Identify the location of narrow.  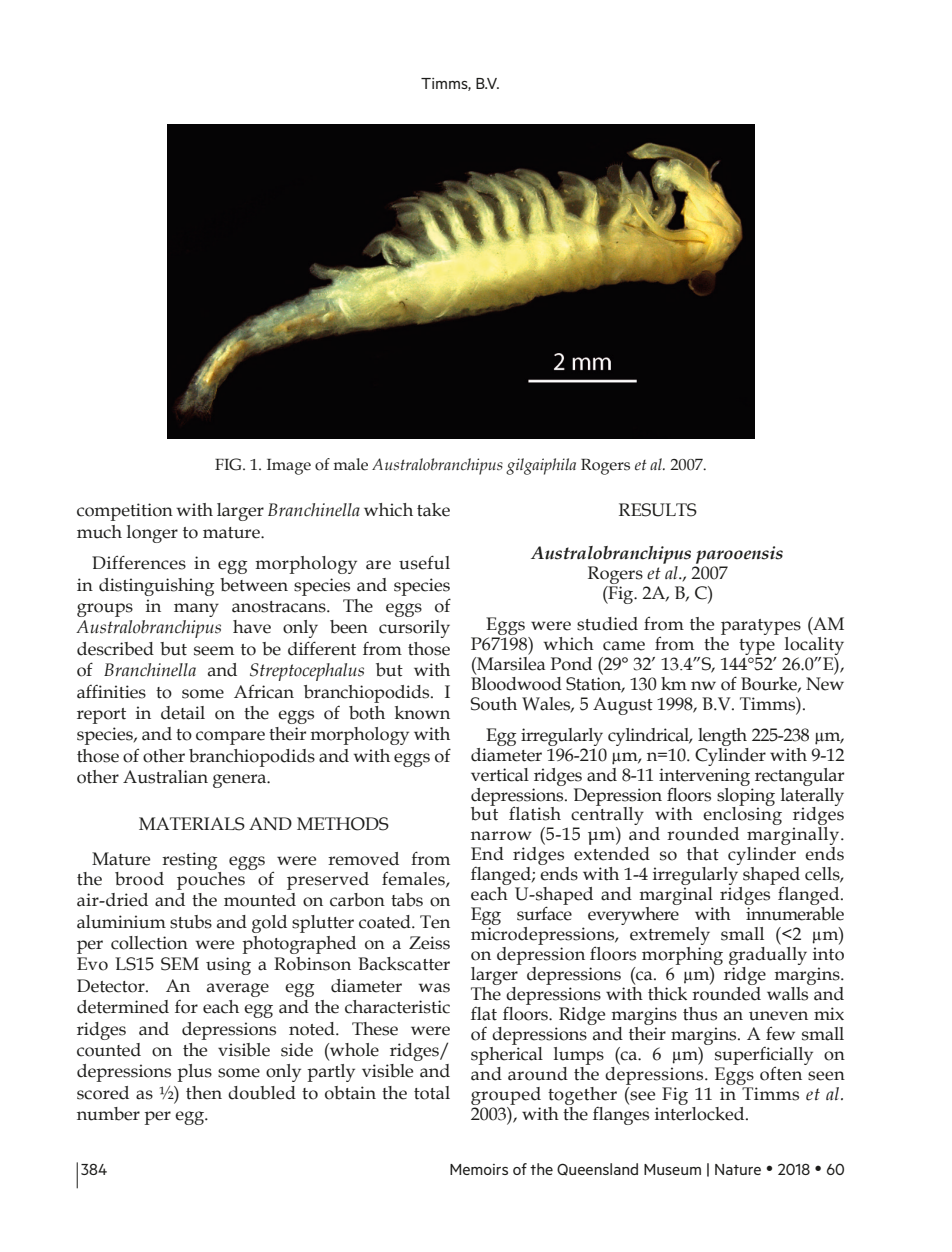
(501, 836).
